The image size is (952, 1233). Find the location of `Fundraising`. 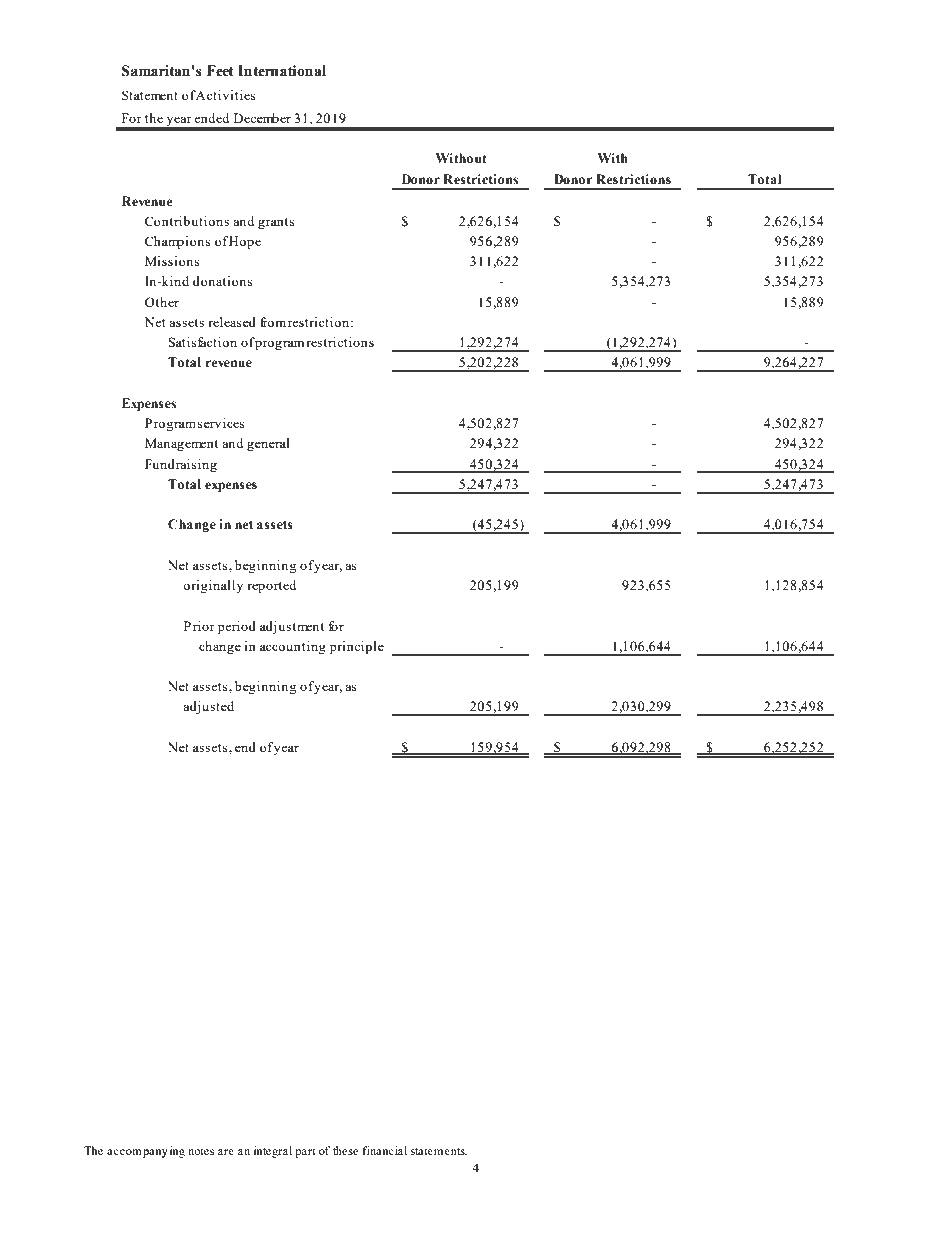

Fundraising is located at coordinates (181, 465).
